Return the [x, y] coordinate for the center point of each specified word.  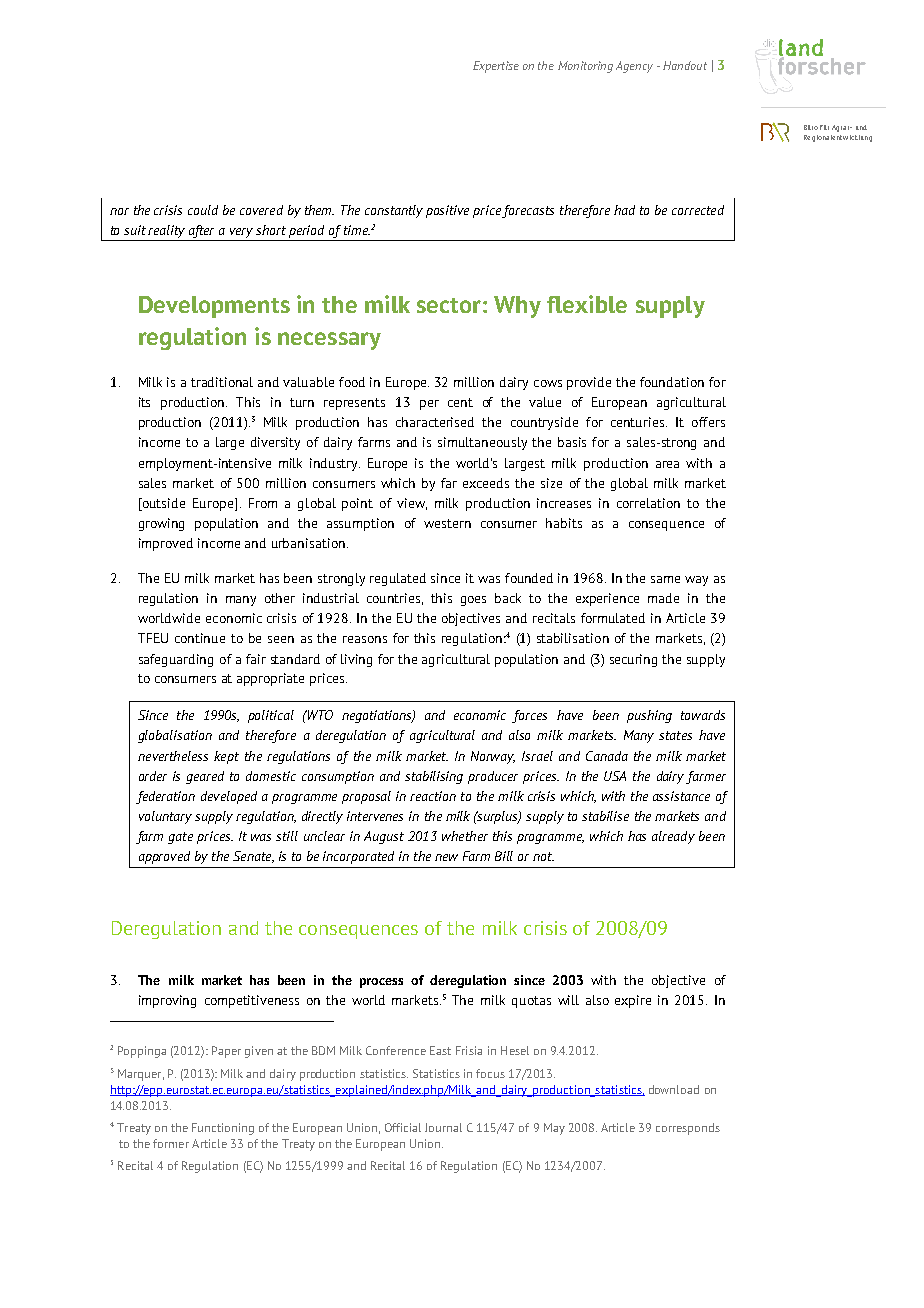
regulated [398, 579]
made [663, 598]
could [203, 210]
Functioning [223, 1129]
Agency [634, 67]
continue [200, 638]
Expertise [496, 67]
